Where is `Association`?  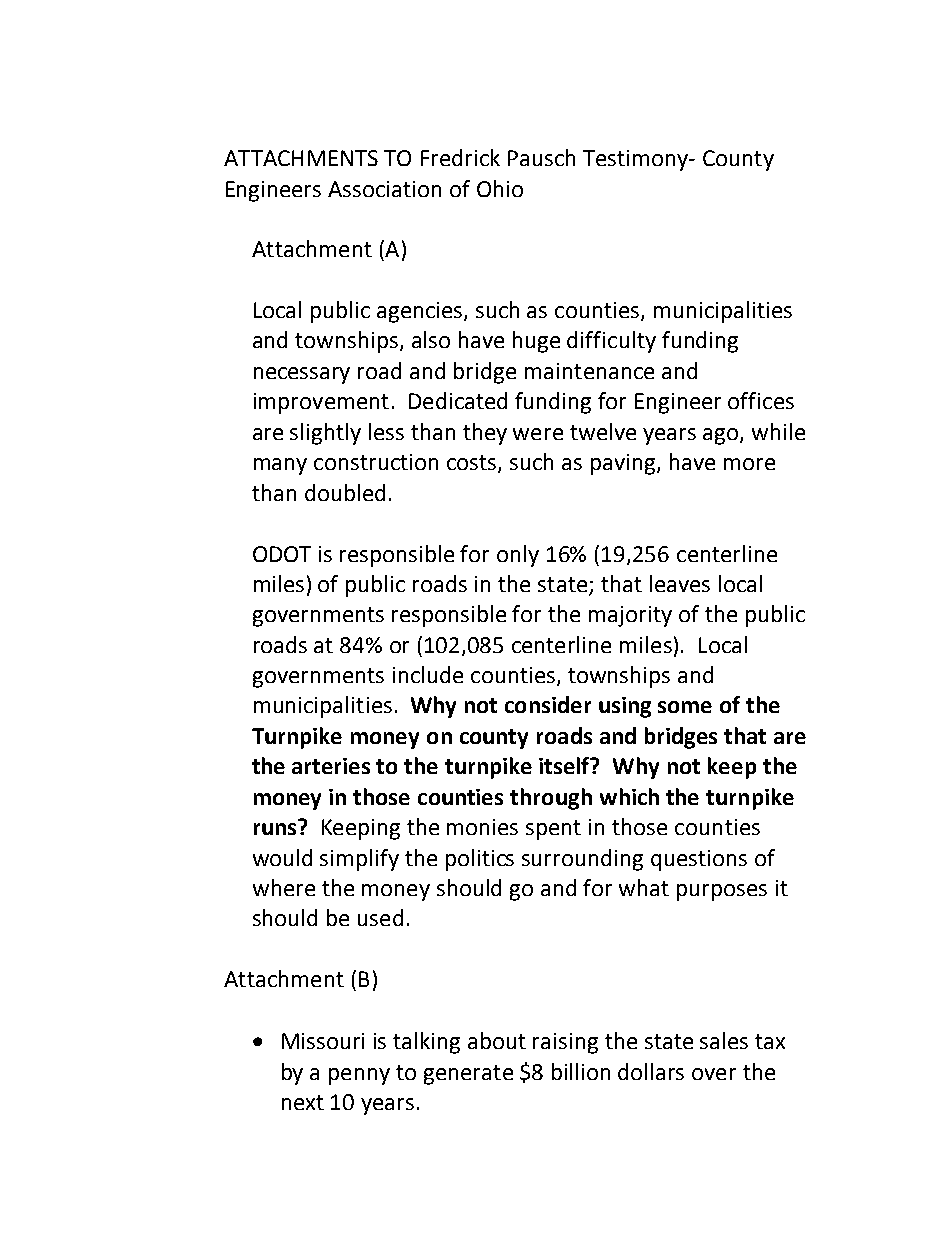
Association is located at coordinates (384, 189).
